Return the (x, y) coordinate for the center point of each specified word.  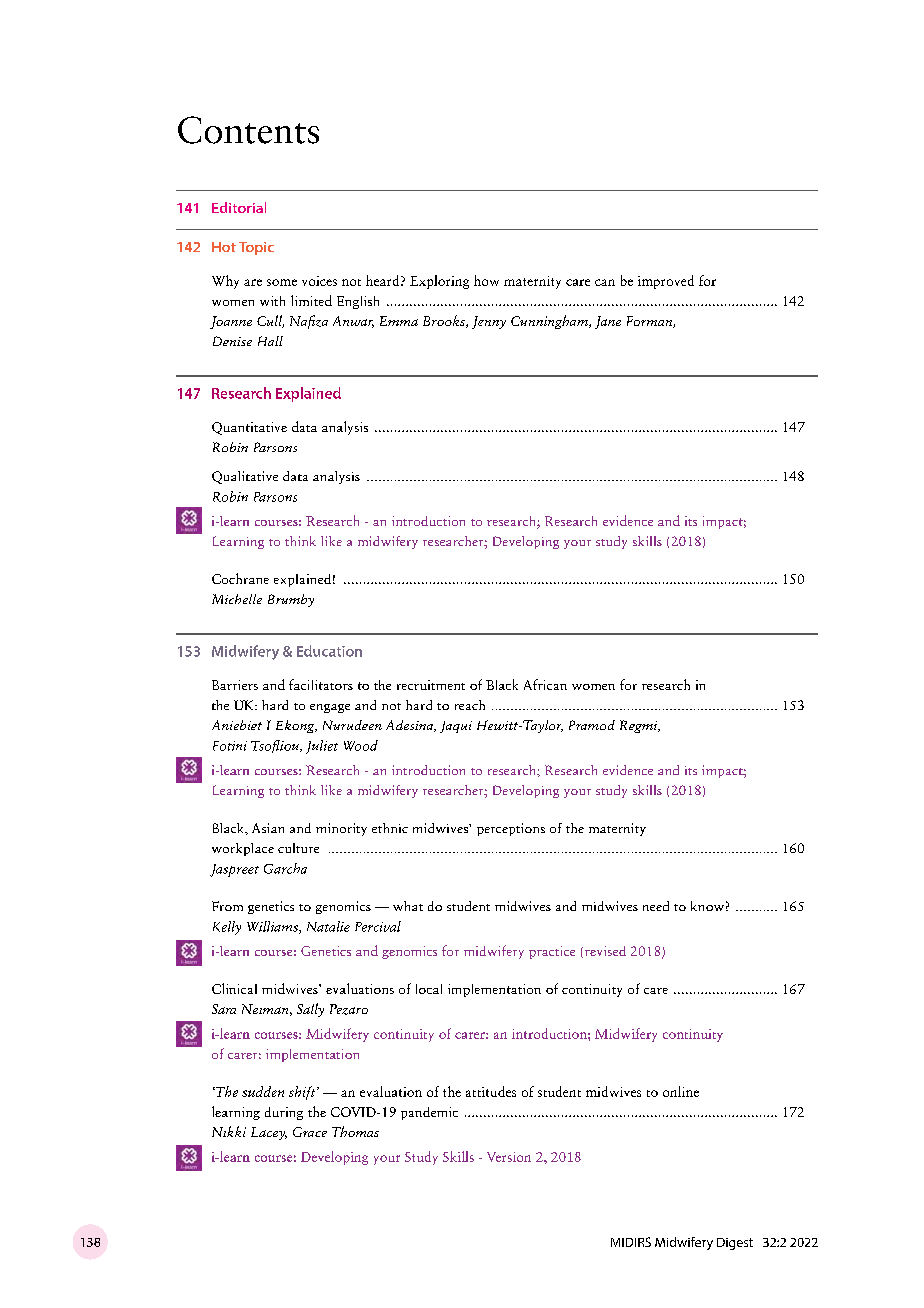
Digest (735, 1244)
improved (666, 282)
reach (470, 705)
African (545, 684)
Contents (248, 130)
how (486, 280)
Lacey (269, 1133)
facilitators (321, 684)
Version (509, 1157)
